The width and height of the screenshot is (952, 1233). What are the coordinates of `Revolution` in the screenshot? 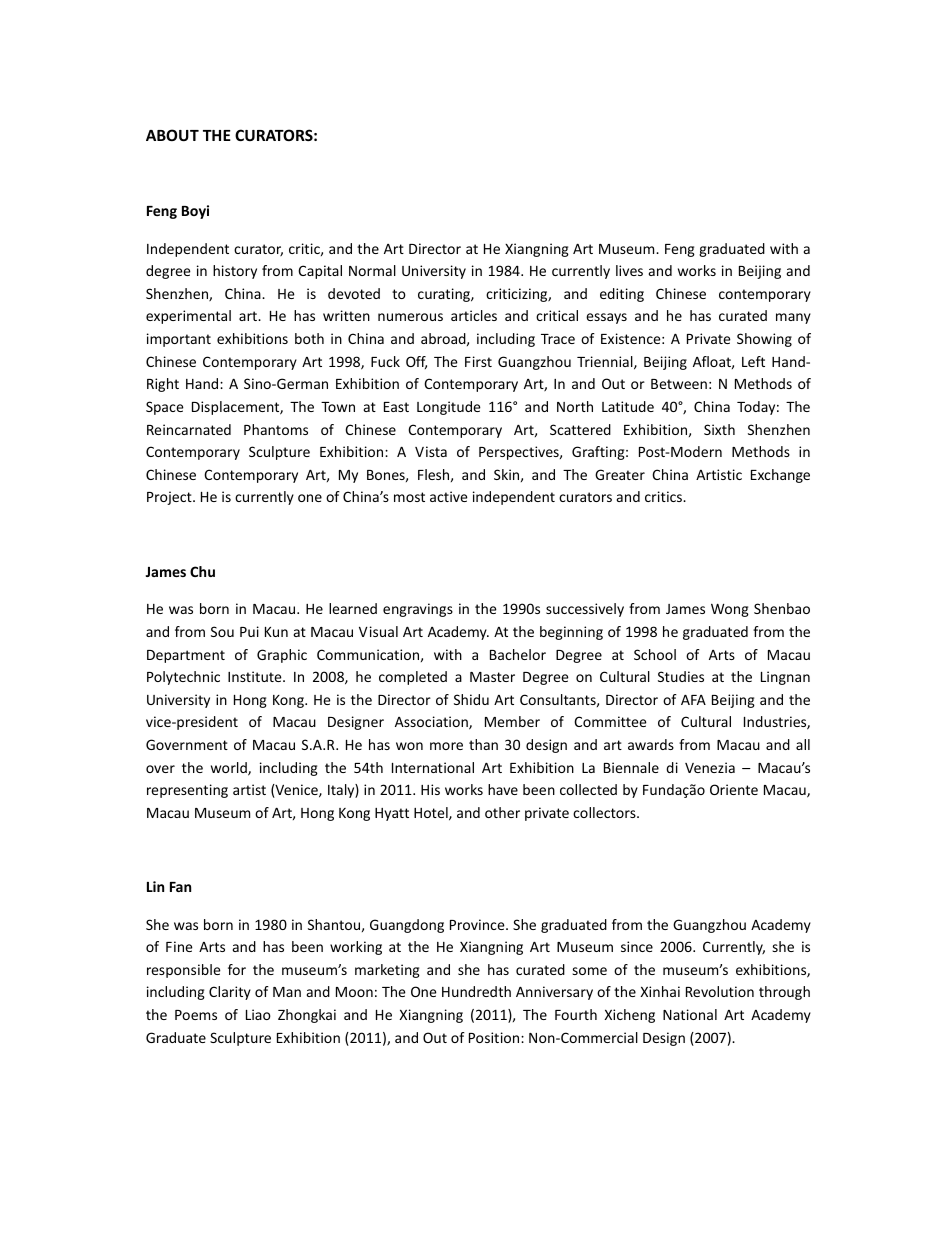 It's located at (720, 991).
